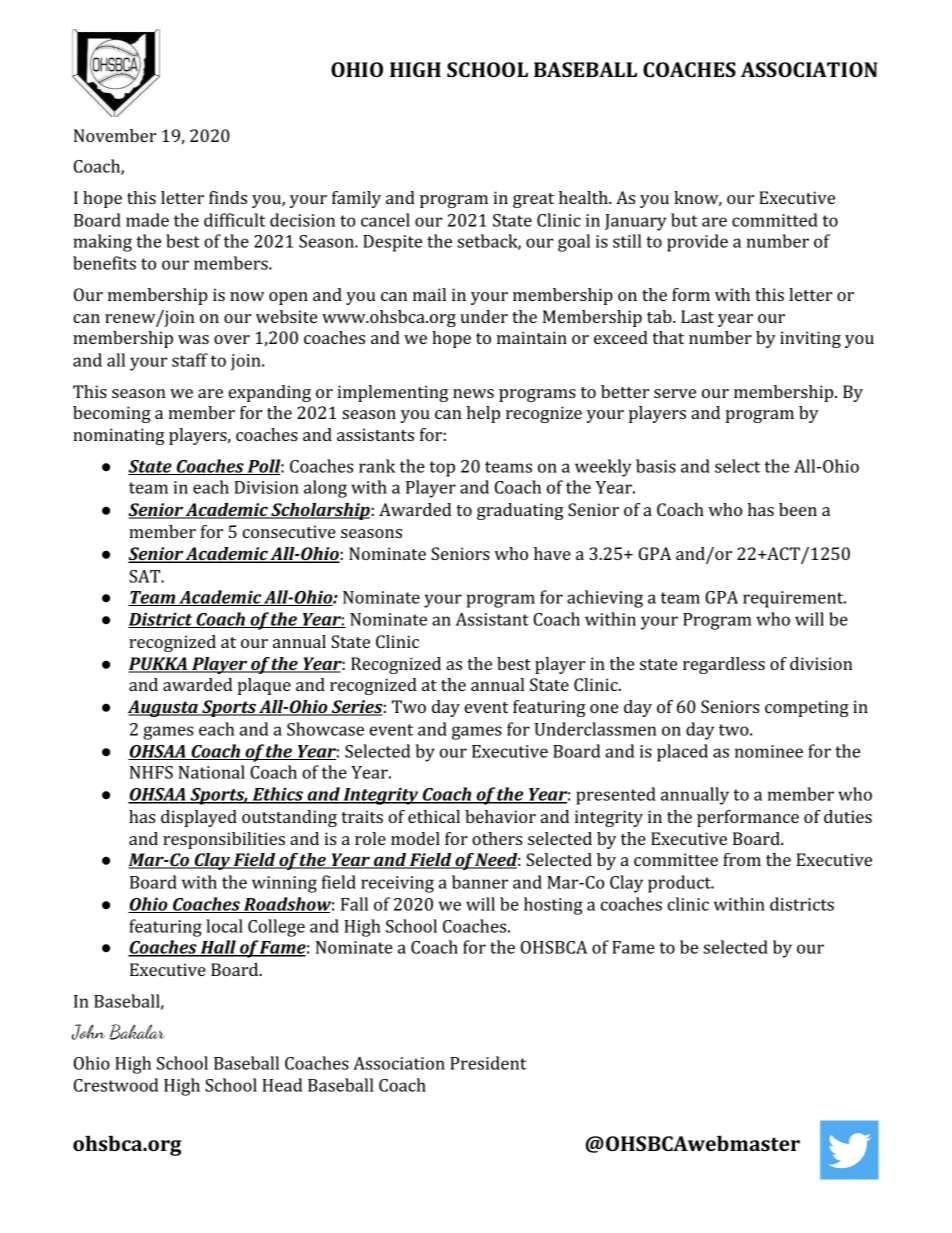 The width and height of the image is (952, 1233). Describe the element at coordinates (212, 772) in the image. I see `National` at that location.
